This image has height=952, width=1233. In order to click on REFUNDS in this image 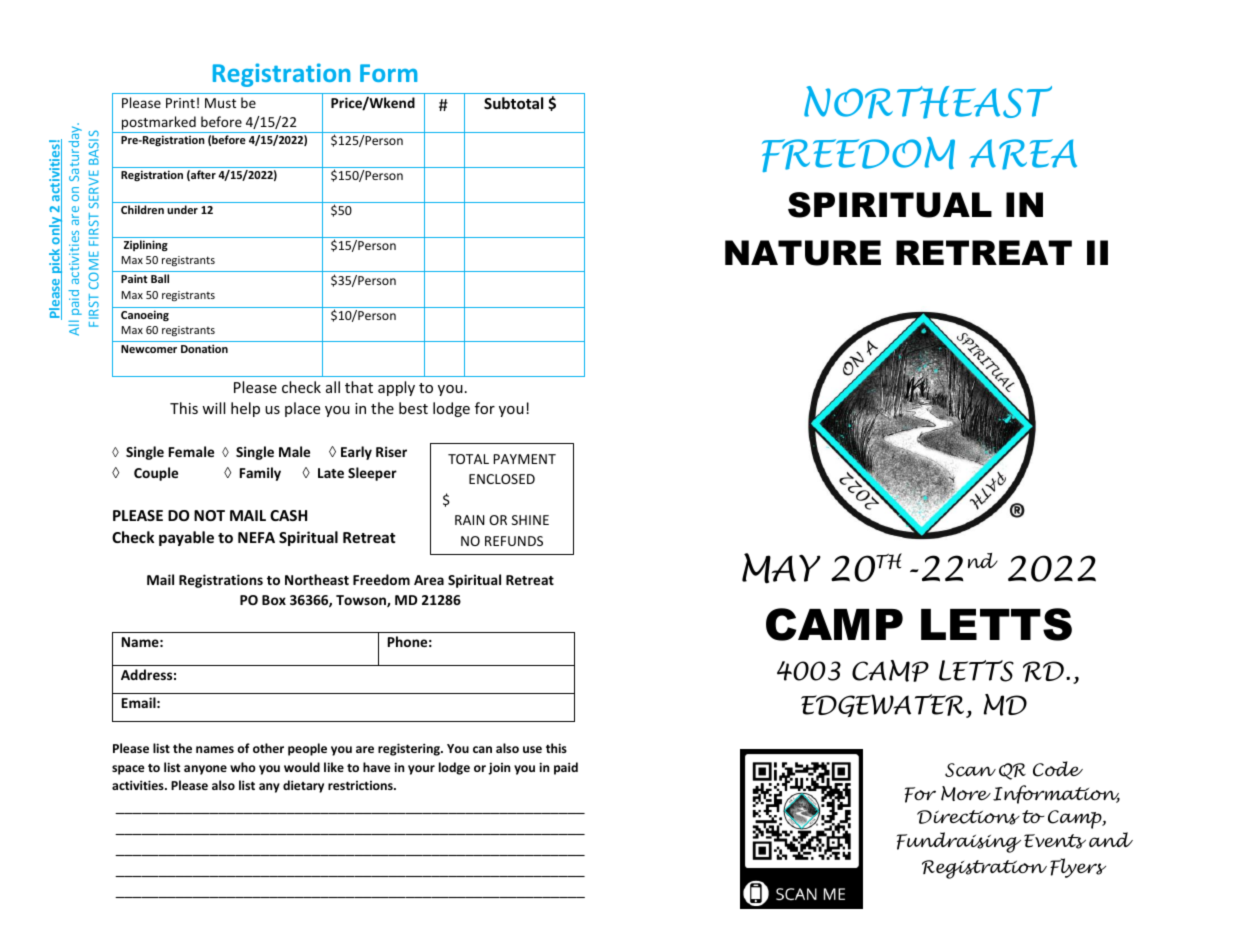, I will do `click(514, 541)`.
